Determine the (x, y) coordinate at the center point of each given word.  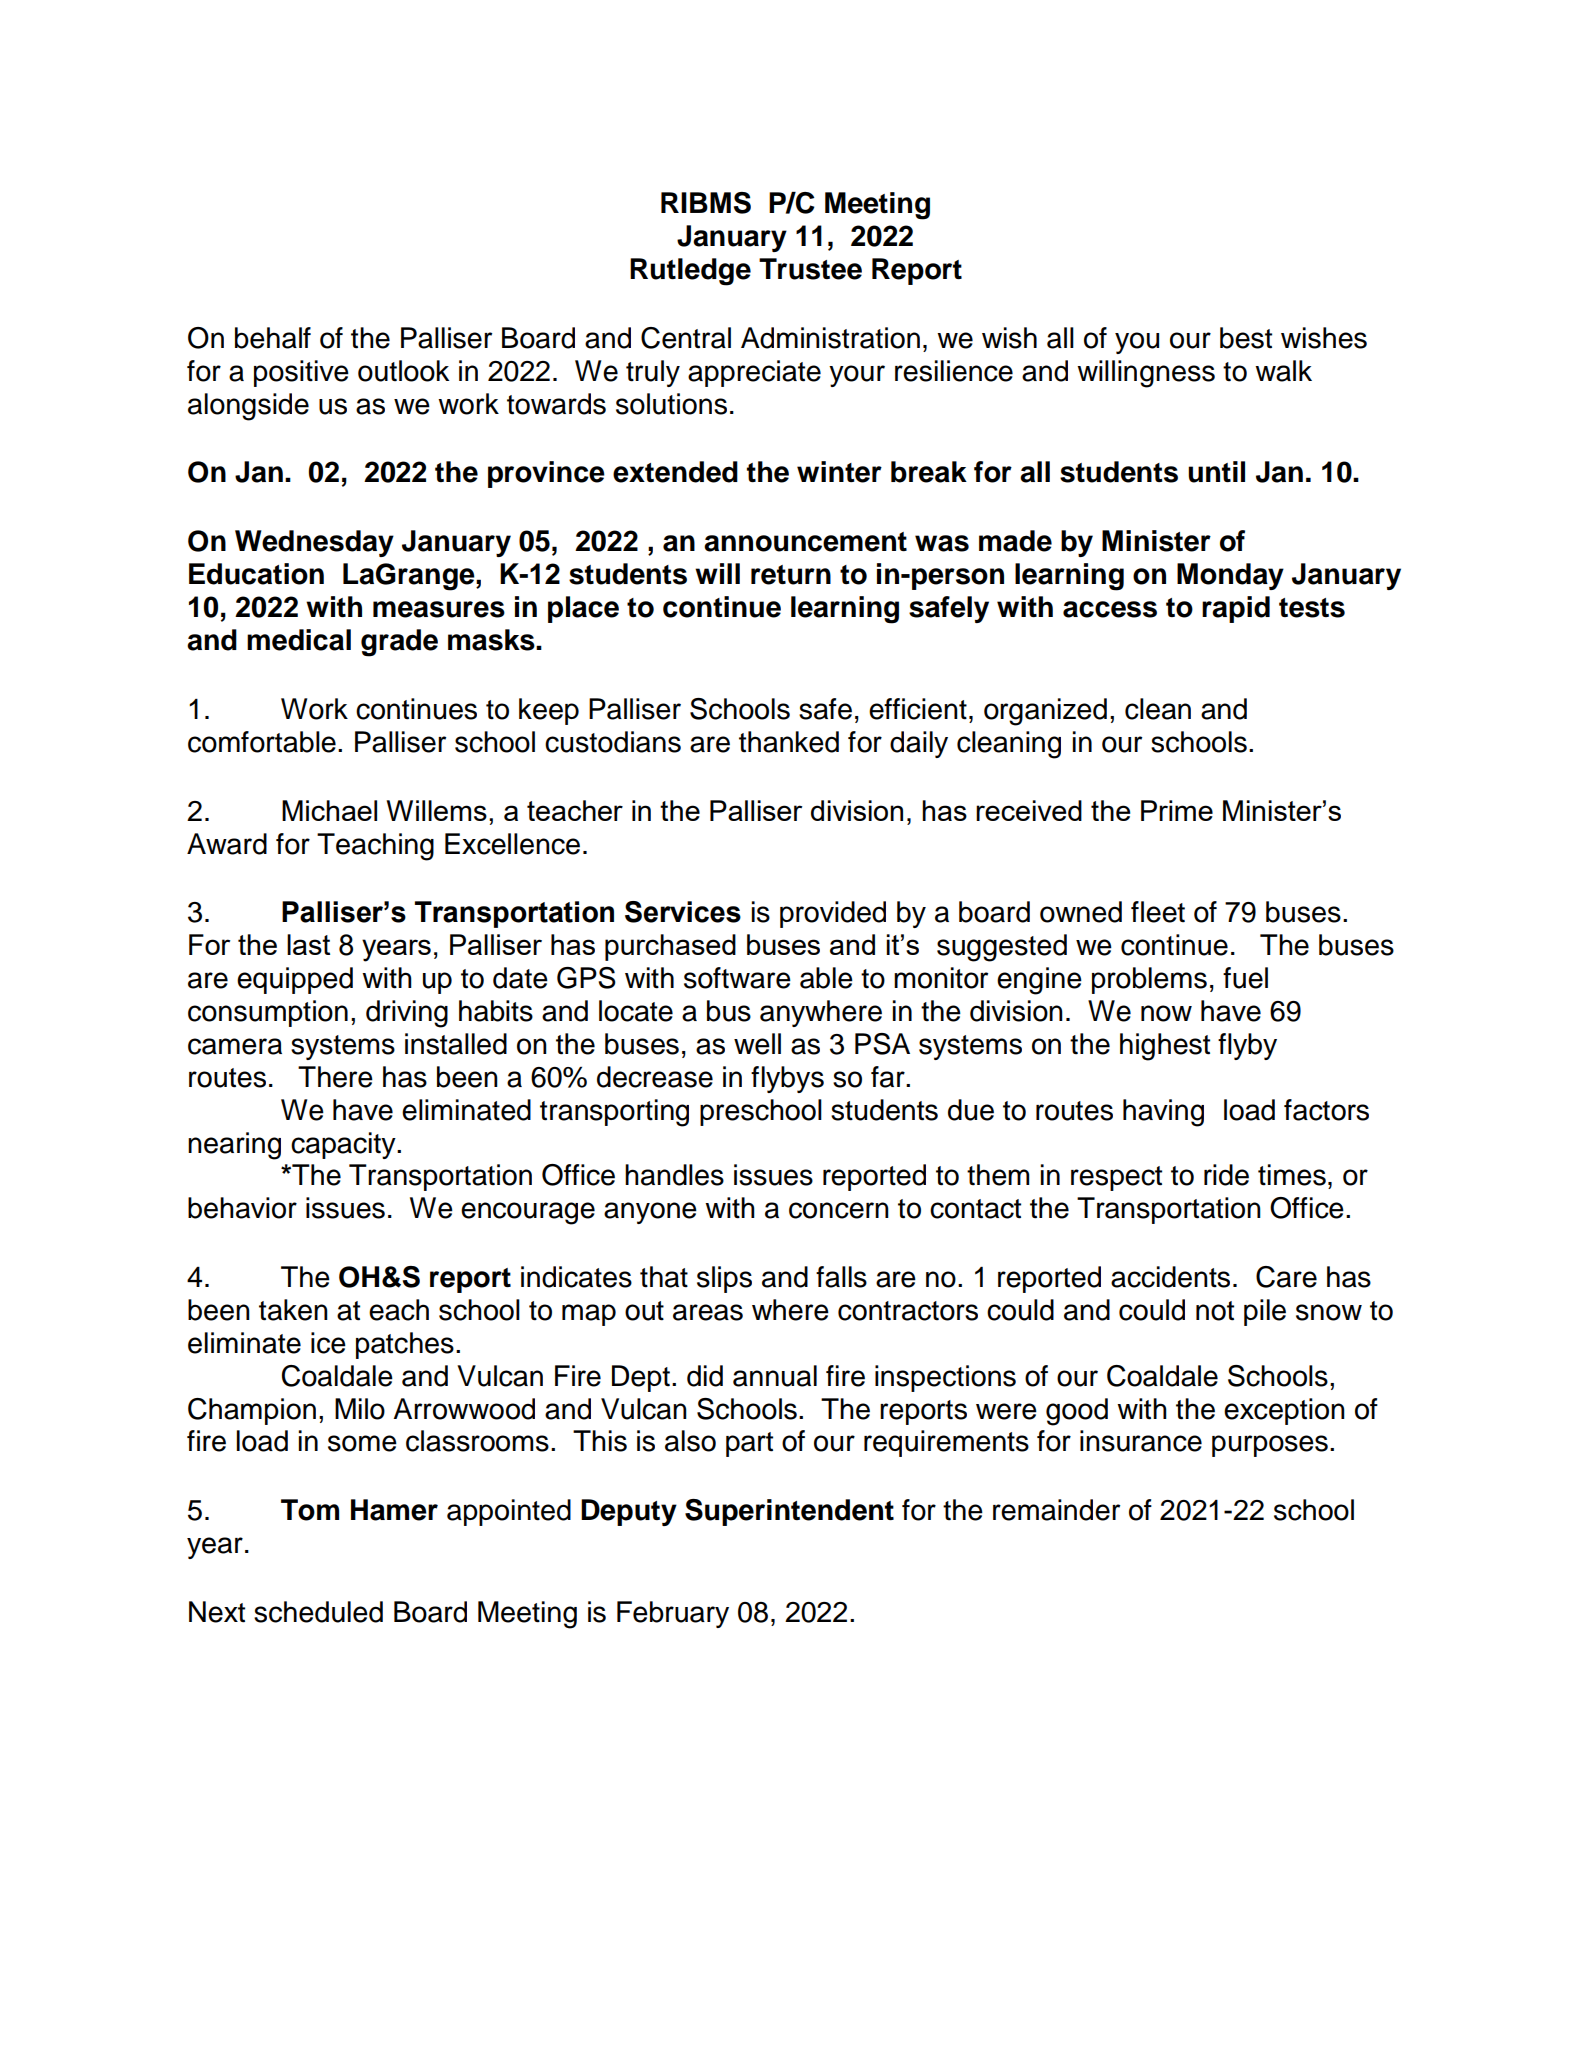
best (1246, 338)
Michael (329, 810)
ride (1226, 1175)
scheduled (318, 1612)
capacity (344, 1145)
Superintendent (789, 1512)
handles (674, 1175)
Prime (1177, 810)
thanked (789, 742)
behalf (273, 338)
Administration (830, 338)
